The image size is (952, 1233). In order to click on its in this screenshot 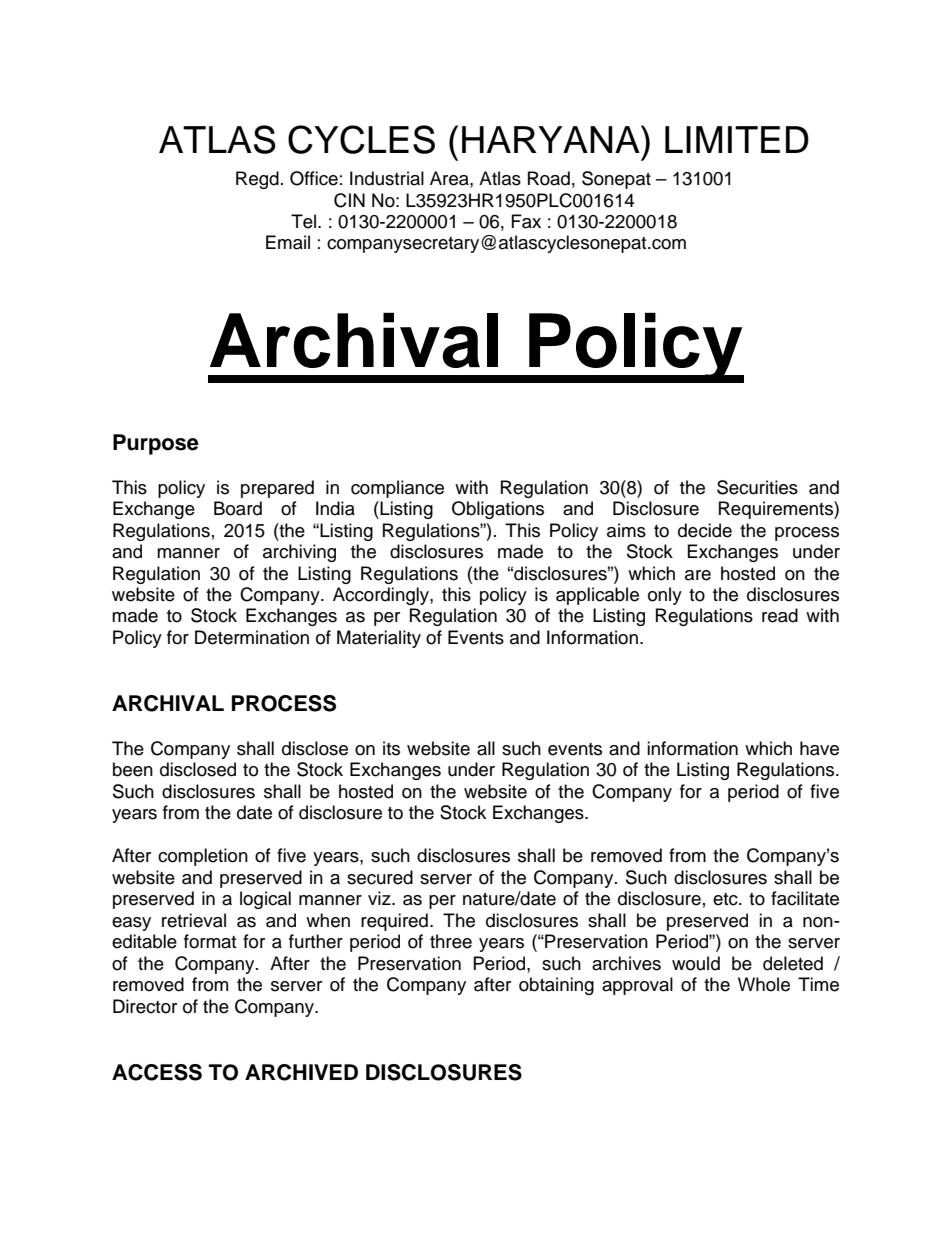, I will do `click(391, 748)`.
